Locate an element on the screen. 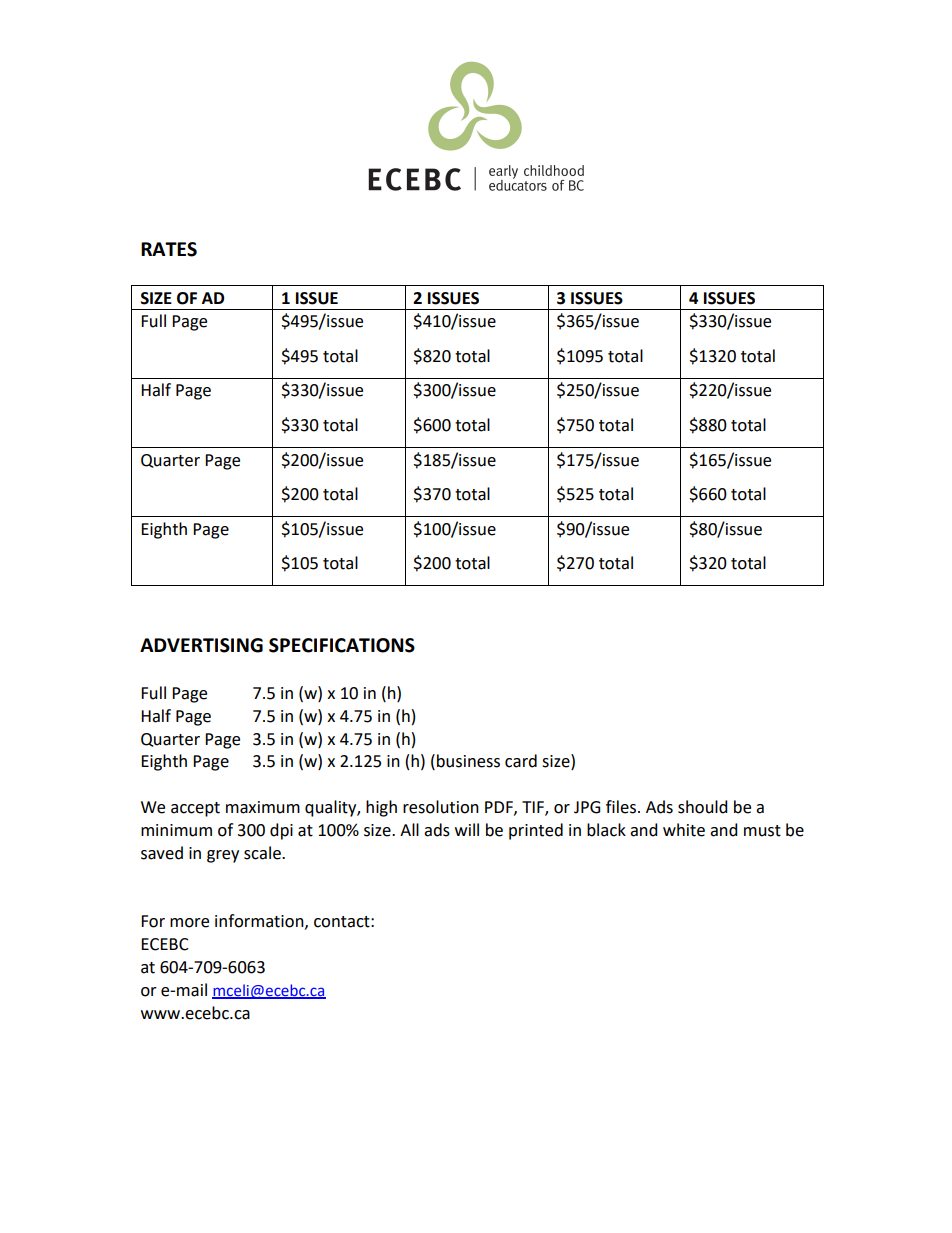 This screenshot has height=1233, width=952. ADVERTISING is located at coordinates (201, 645).
